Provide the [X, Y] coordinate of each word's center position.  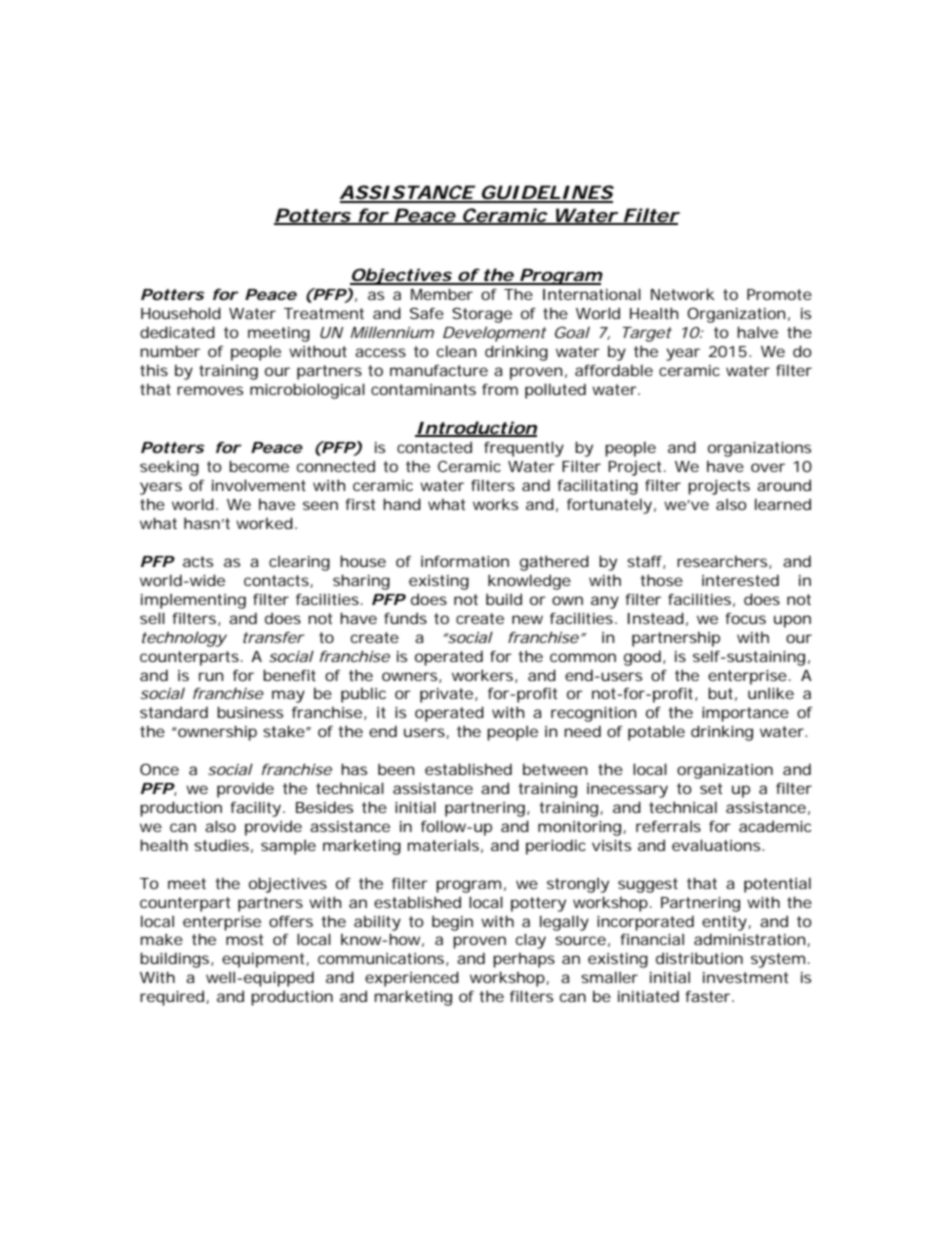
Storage [482, 315]
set [711, 788]
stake [284, 731]
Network [683, 294]
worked [264, 523]
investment [745, 977]
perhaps [524, 960]
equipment [263, 960]
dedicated [177, 332]
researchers [723, 562]
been [396, 769]
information [465, 561]
